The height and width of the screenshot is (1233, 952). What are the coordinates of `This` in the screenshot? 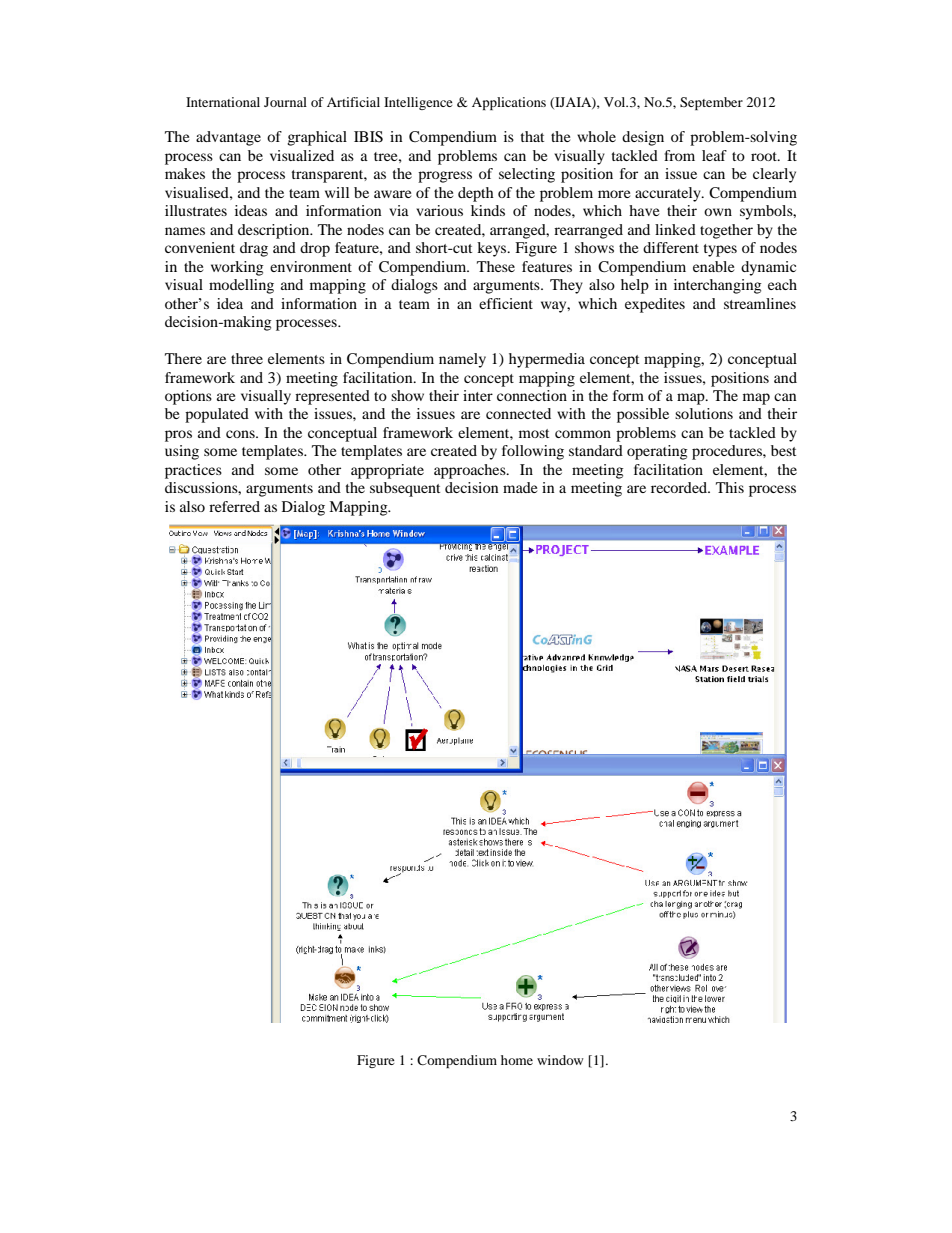 It's located at (730, 487).
